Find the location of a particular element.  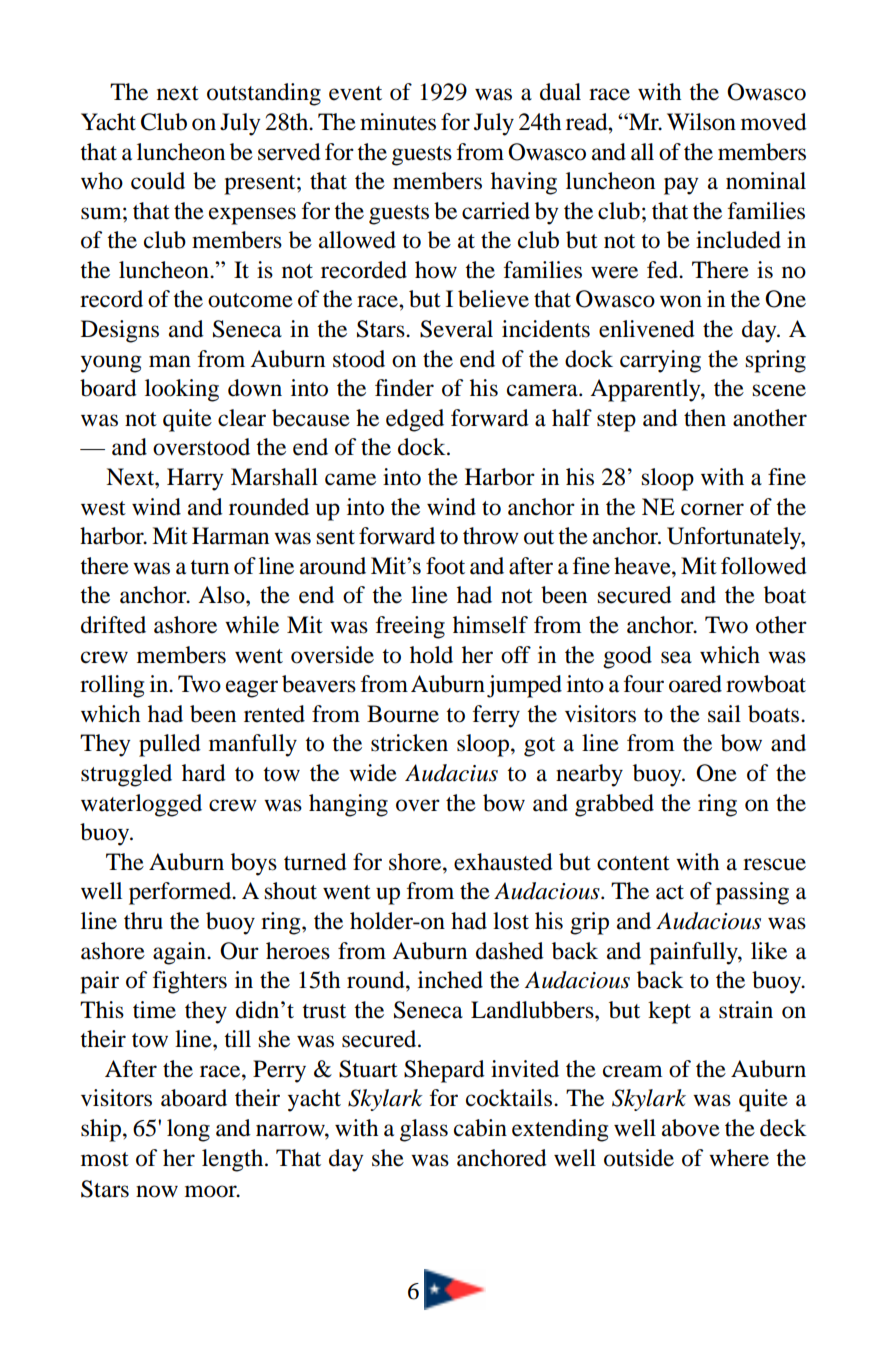

like is located at coordinates (769, 951).
